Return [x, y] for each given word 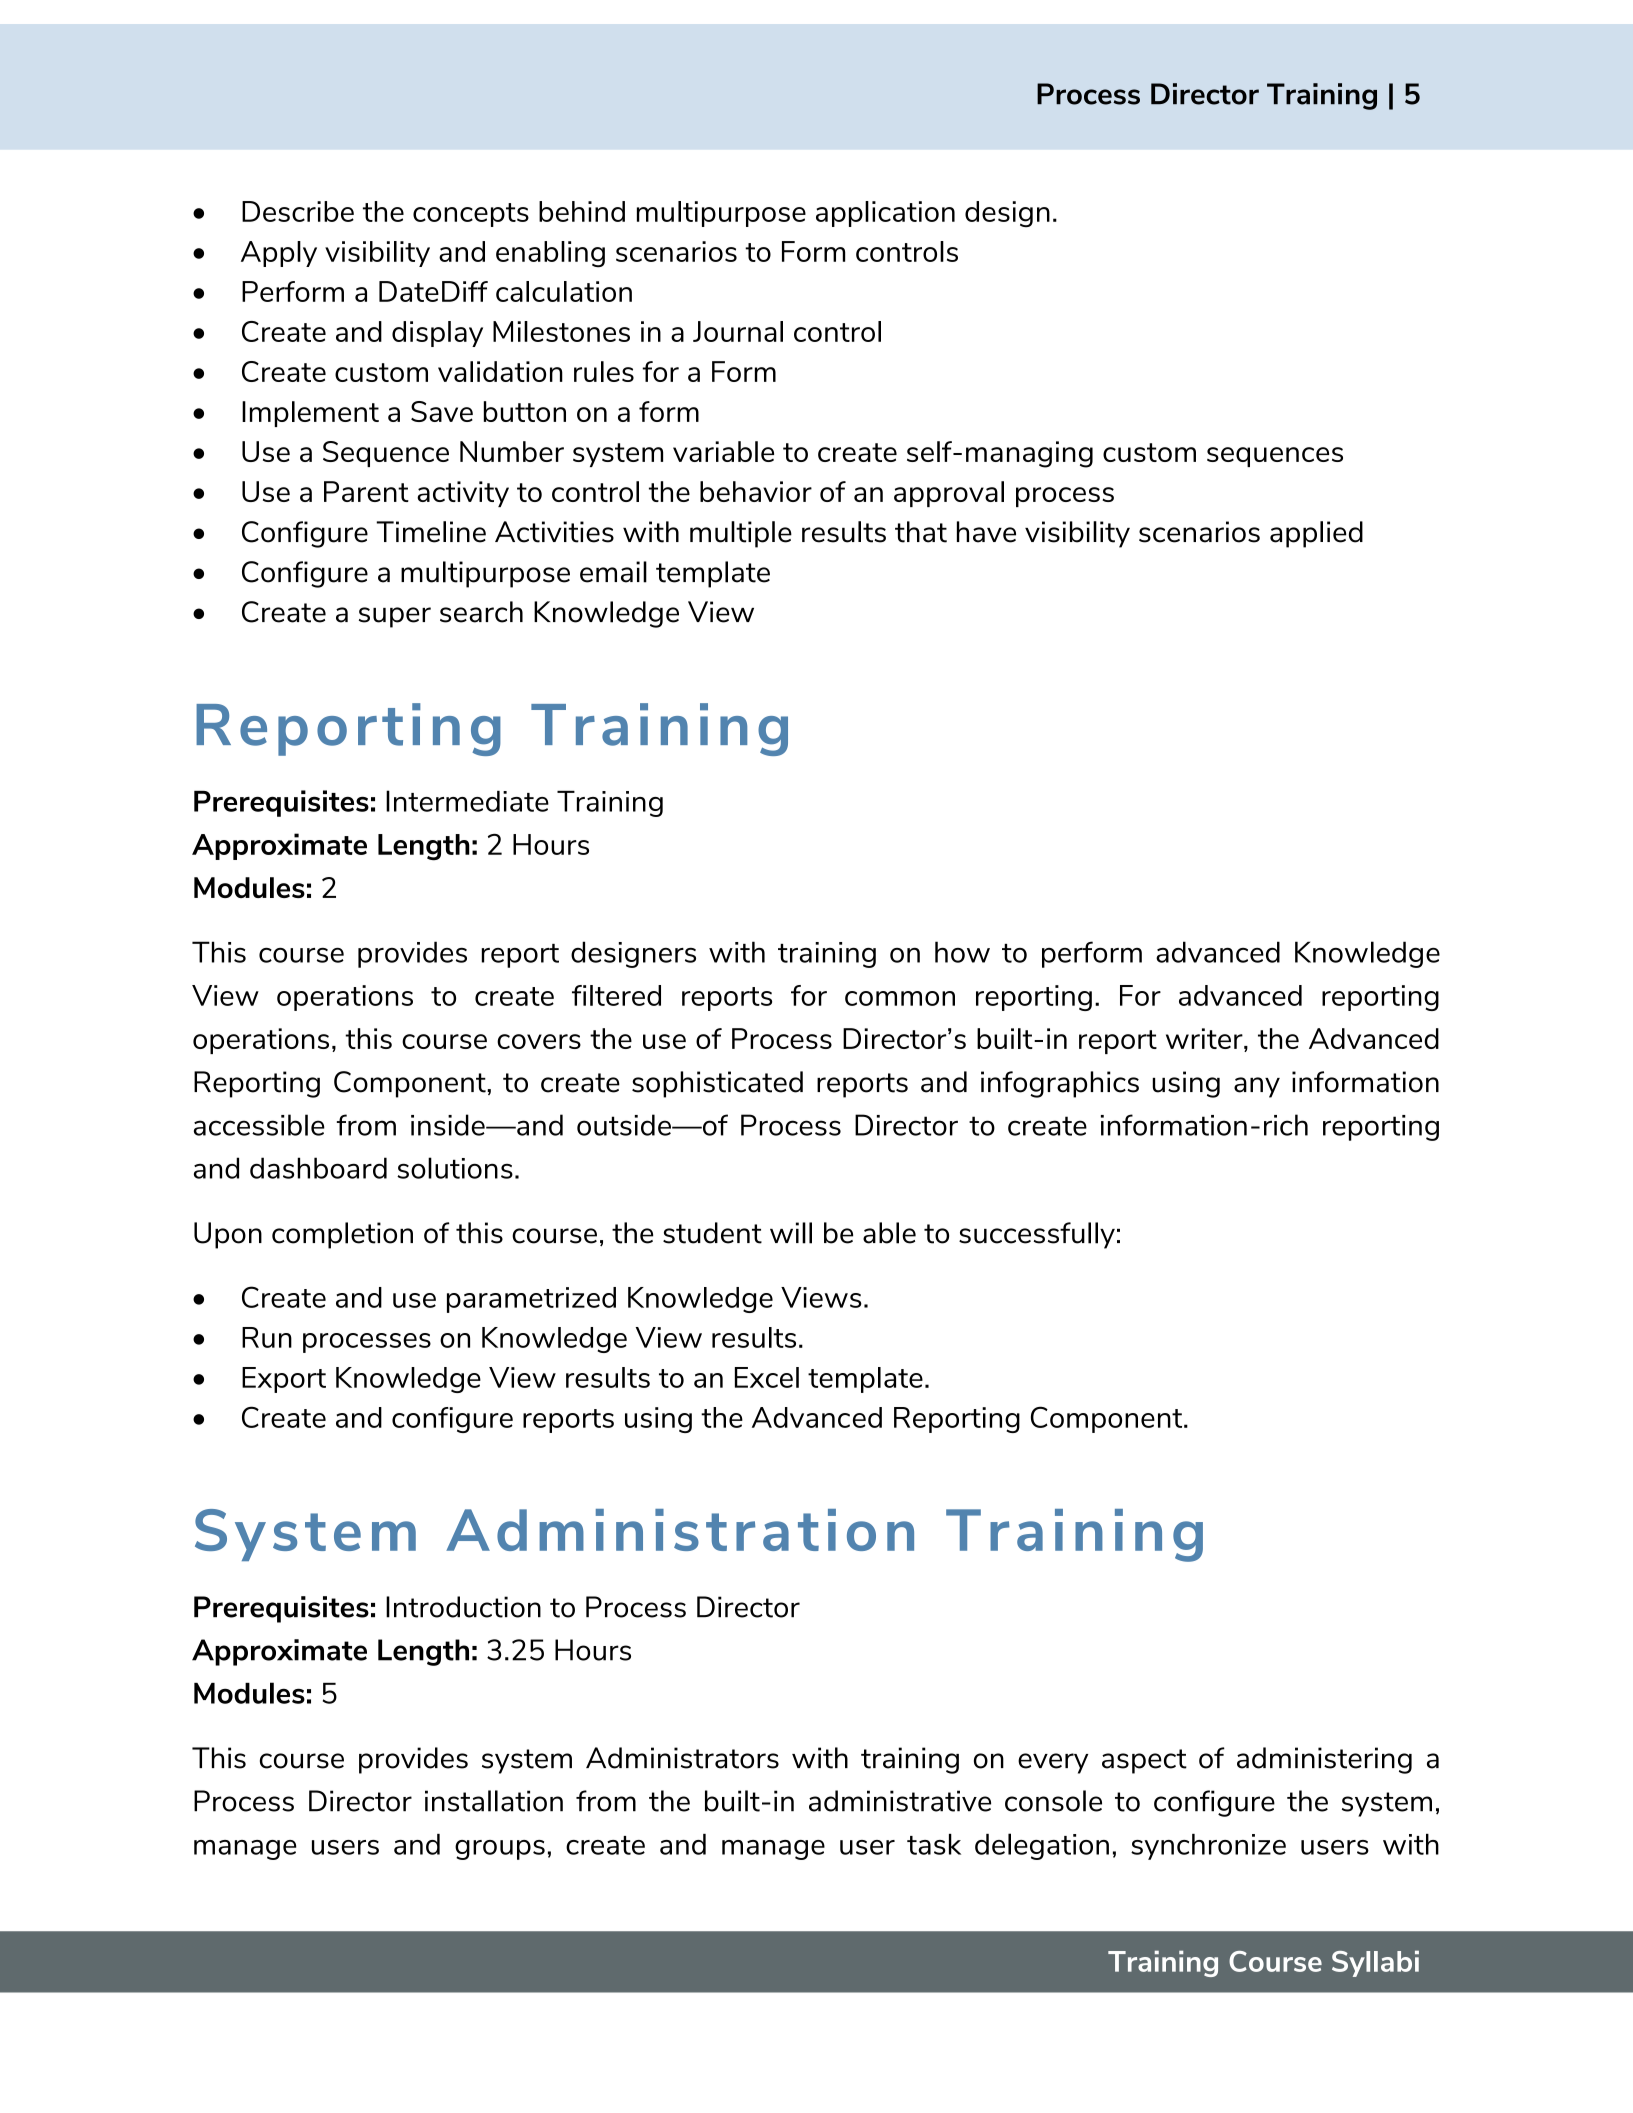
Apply [279, 254]
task [934, 1844]
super [395, 617]
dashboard [318, 1168]
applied [1316, 534]
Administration [680, 1530]
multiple [741, 534]
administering [1324, 1760]
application [885, 214]
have [986, 532]
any [1257, 1087]
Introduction [463, 1607]
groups [500, 1850]
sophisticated [717, 1084]
